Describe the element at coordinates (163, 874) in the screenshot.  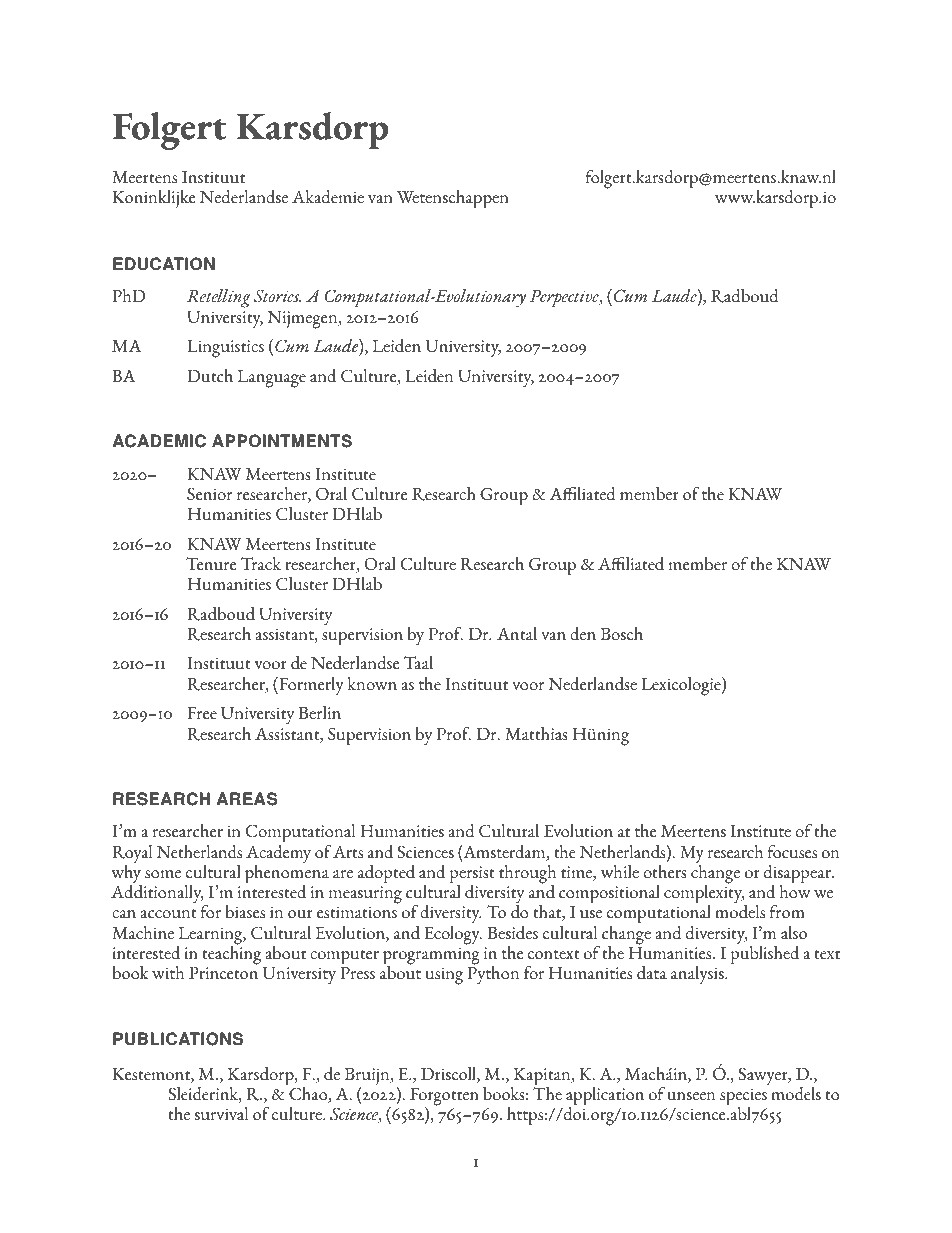
I see `some` at that location.
